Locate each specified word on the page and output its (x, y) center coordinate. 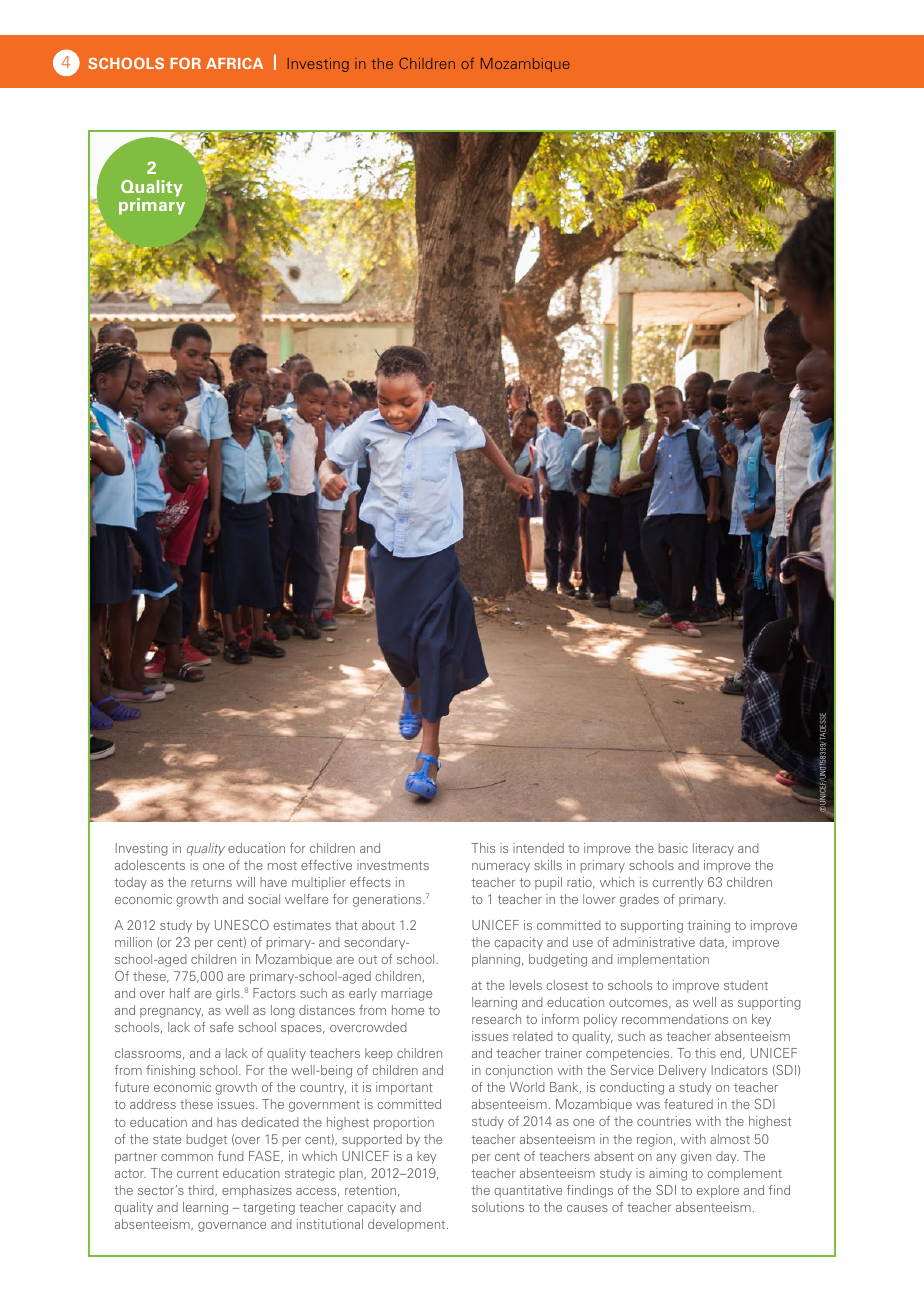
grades (639, 900)
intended (538, 848)
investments (393, 865)
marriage (406, 994)
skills (548, 865)
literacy (713, 849)
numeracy (501, 868)
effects (370, 882)
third (202, 1191)
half (180, 993)
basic (673, 848)
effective (326, 865)
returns (211, 882)
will (245, 882)
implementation (663, 960)
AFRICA (234, 63)
